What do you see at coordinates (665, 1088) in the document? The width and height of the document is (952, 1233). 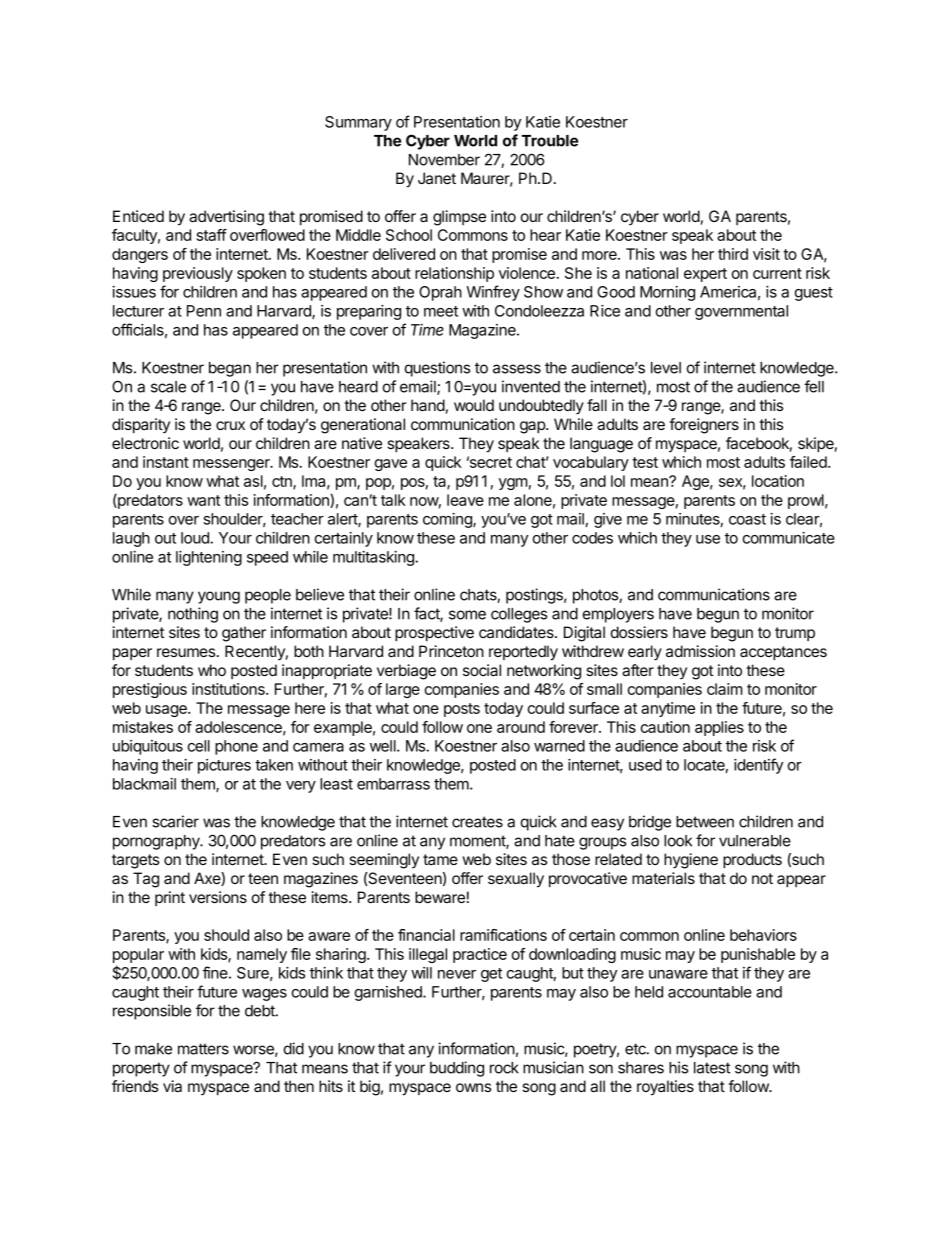 I see `royalties` at bounding box center [665, 1088].
